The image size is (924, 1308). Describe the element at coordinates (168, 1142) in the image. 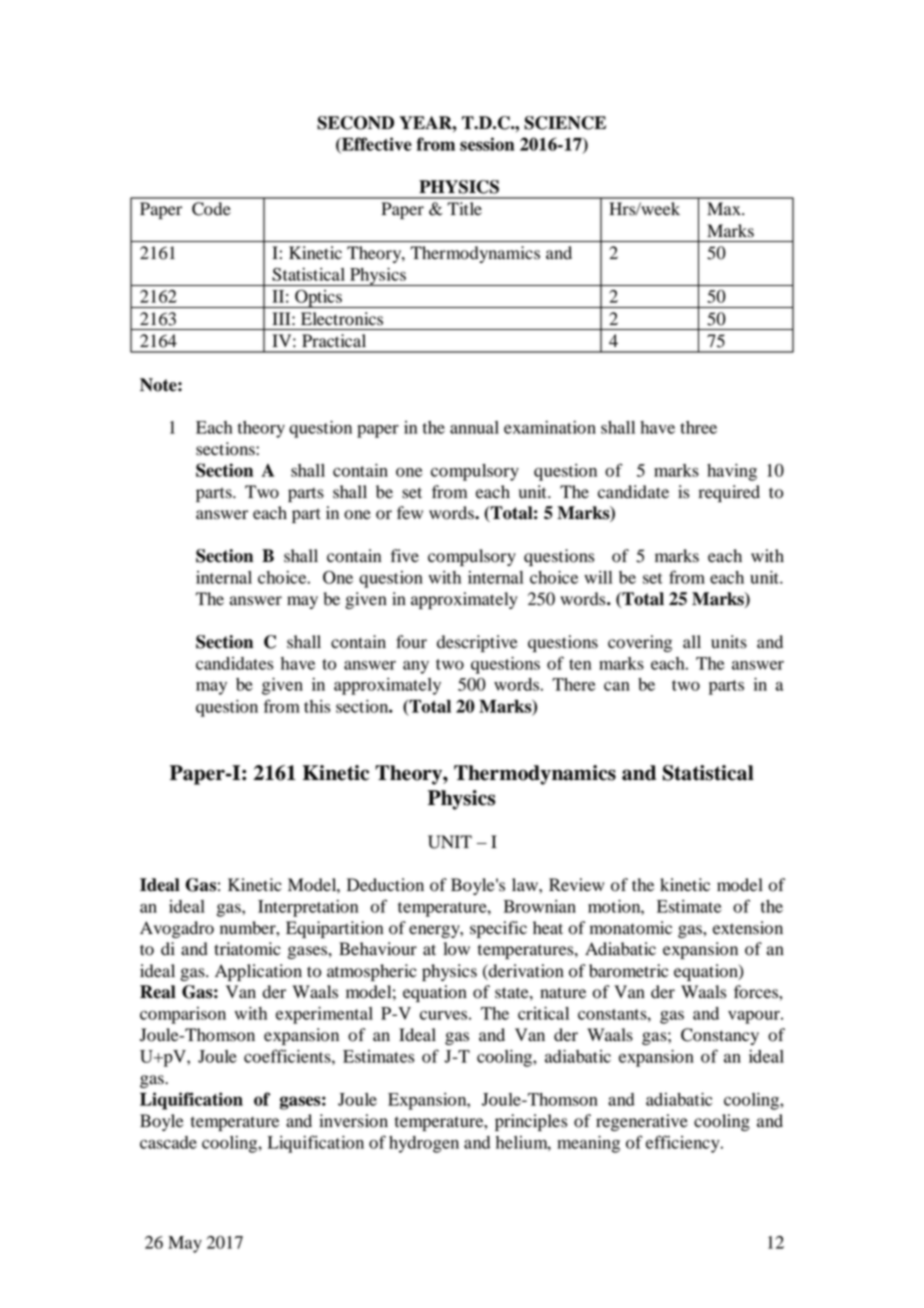

I see `cascade` at that location.
